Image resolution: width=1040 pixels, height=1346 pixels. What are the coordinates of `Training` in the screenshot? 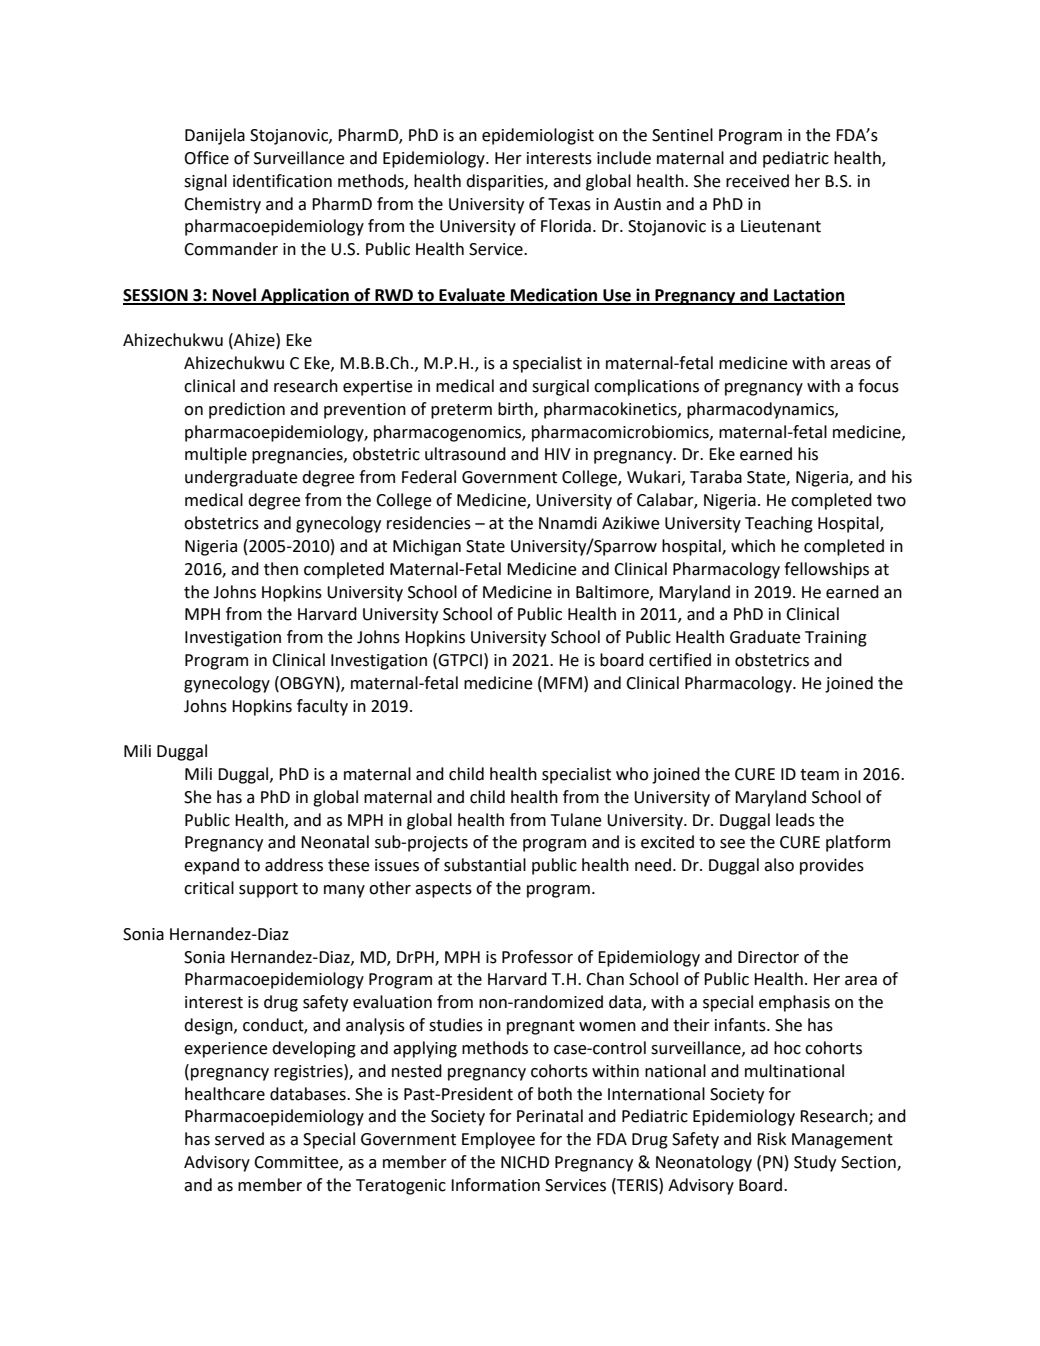 It's located at (836, 639).
